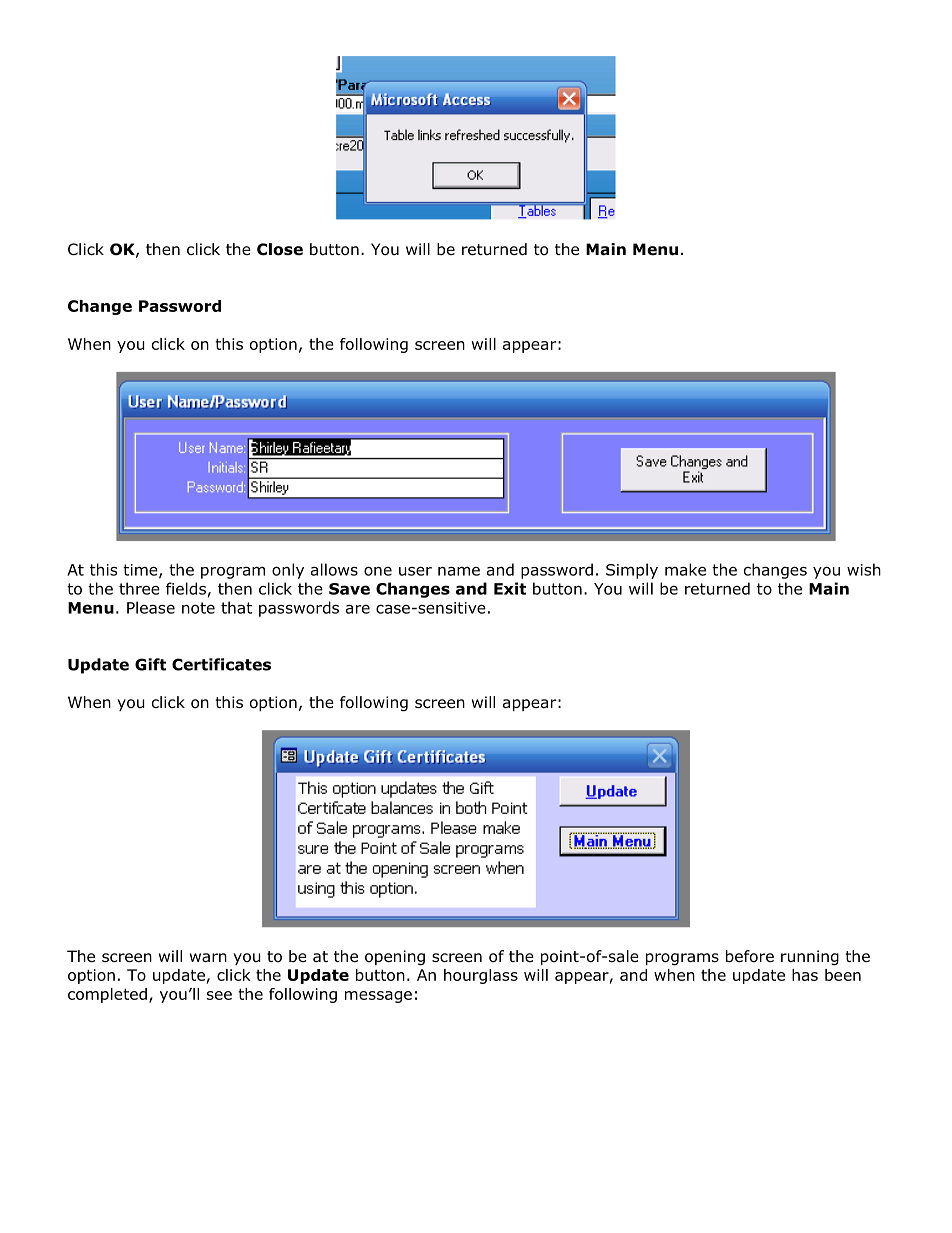 The image size is (952, 1233). I want to click on user, so click(415, 571).
